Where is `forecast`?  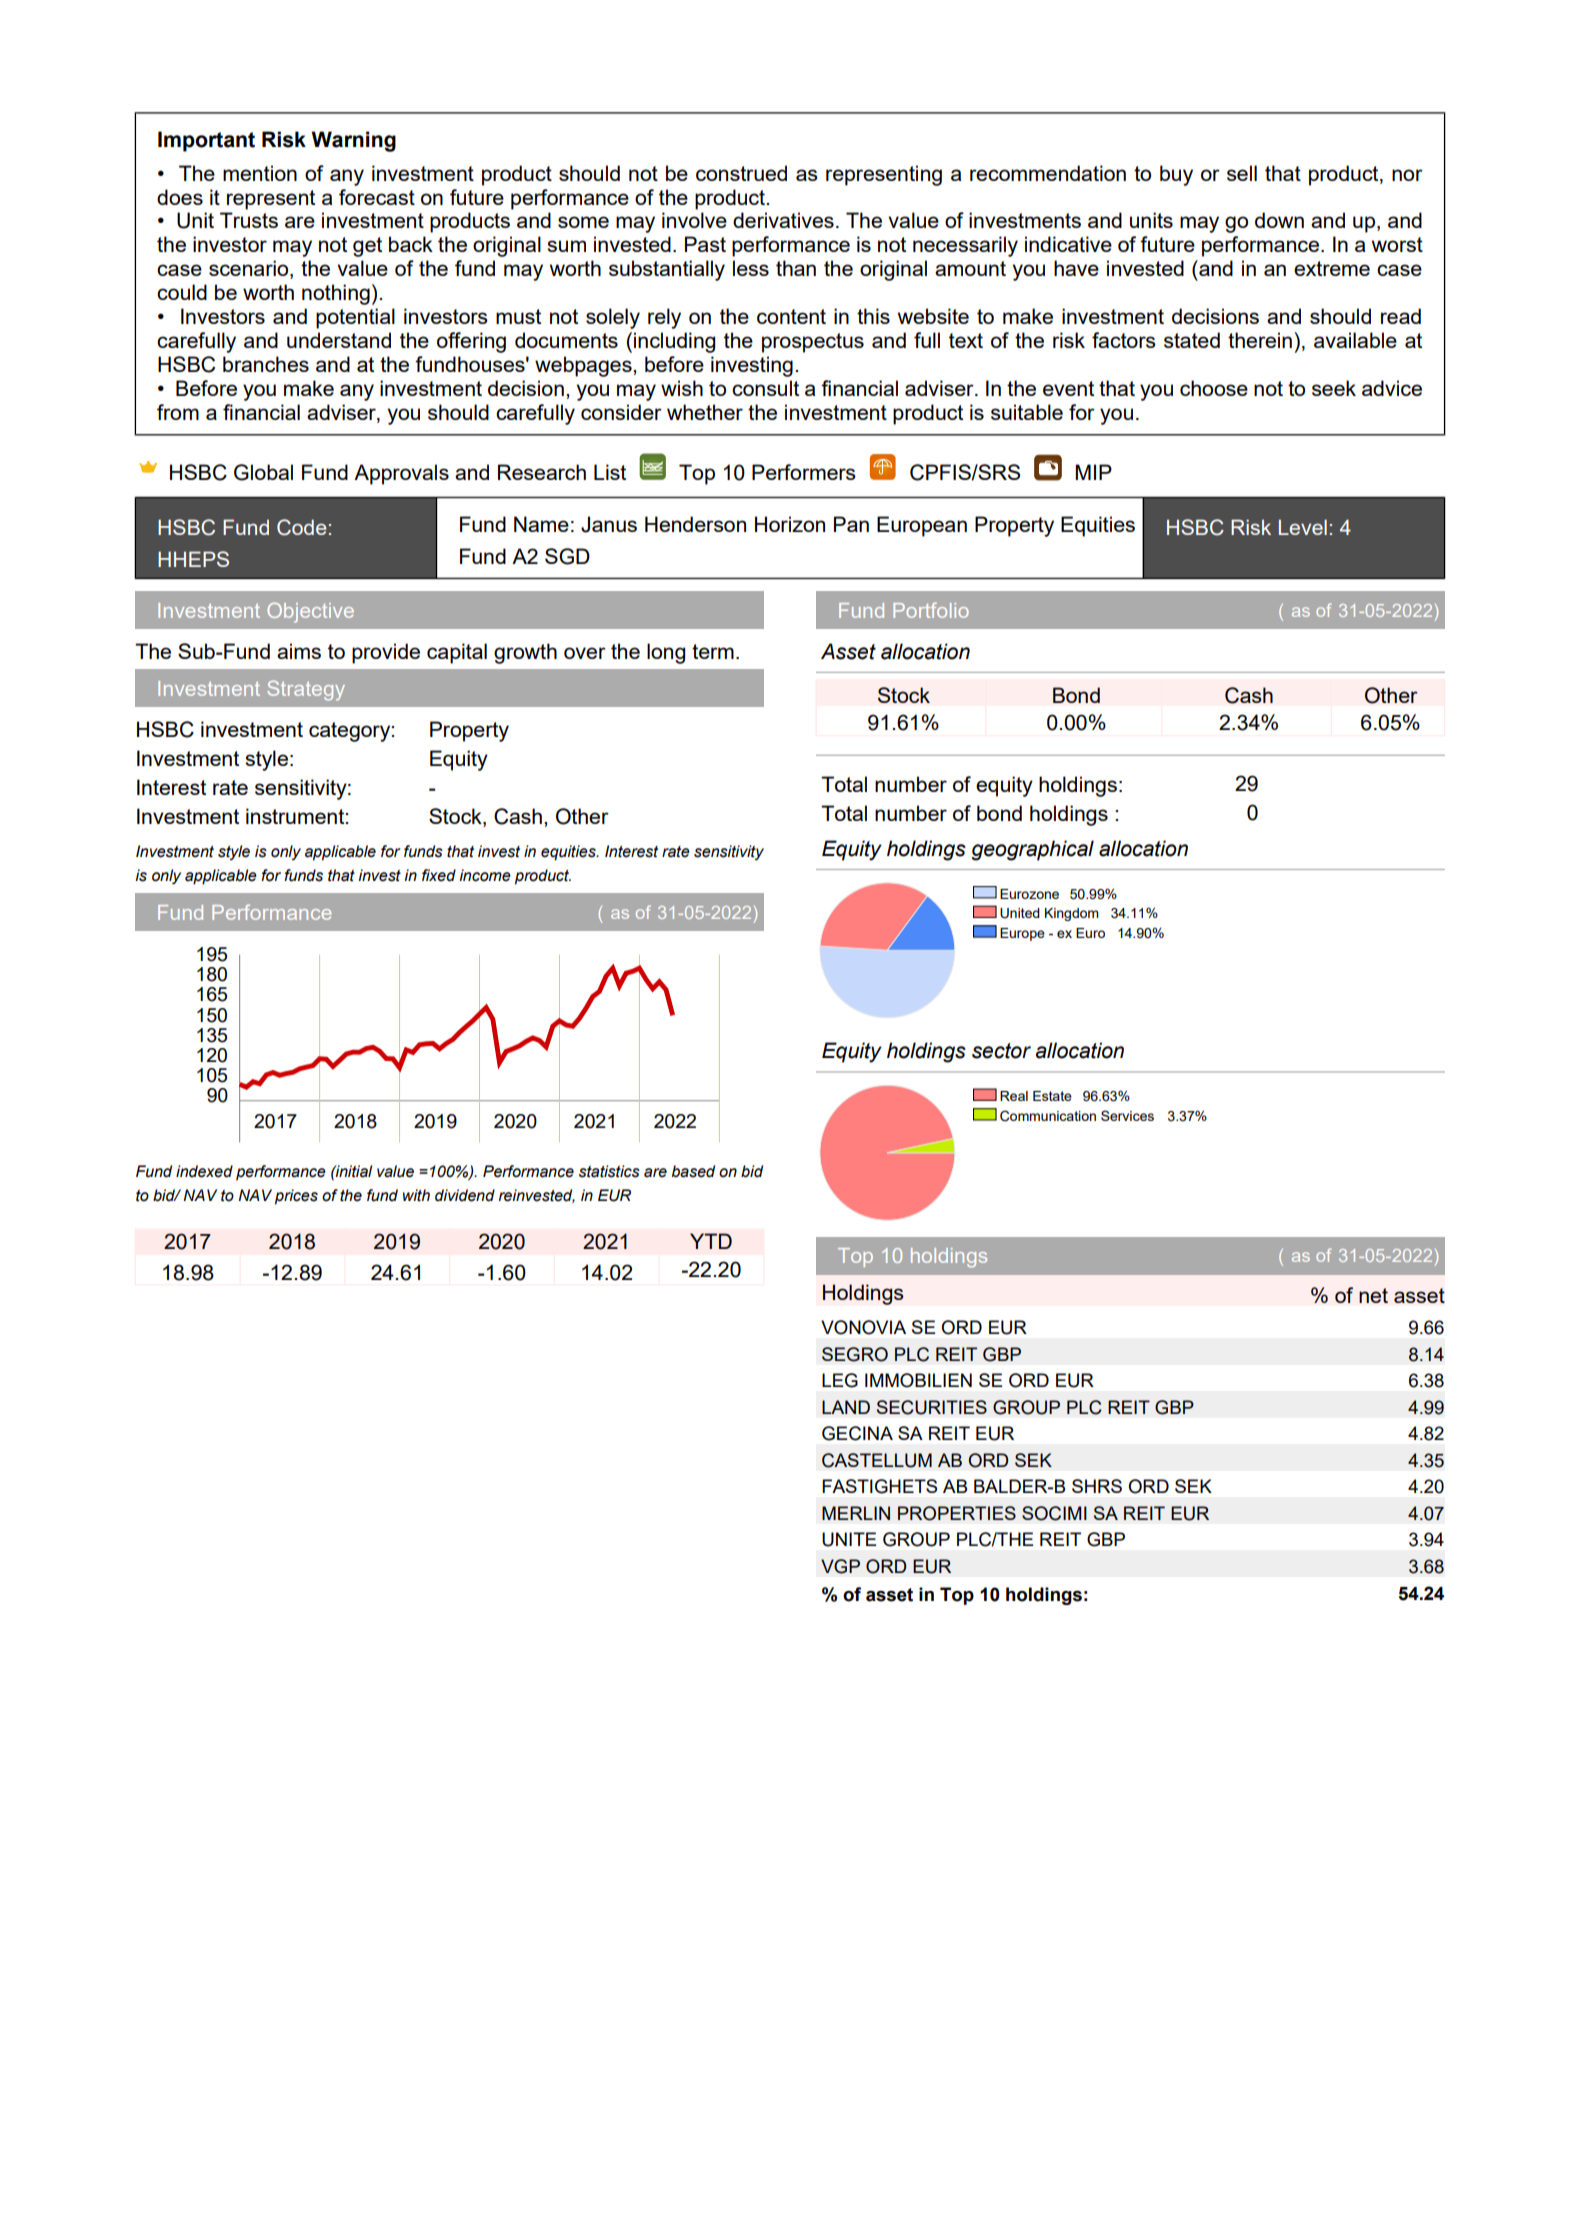
forecast is located at coordinates (377, 197).
